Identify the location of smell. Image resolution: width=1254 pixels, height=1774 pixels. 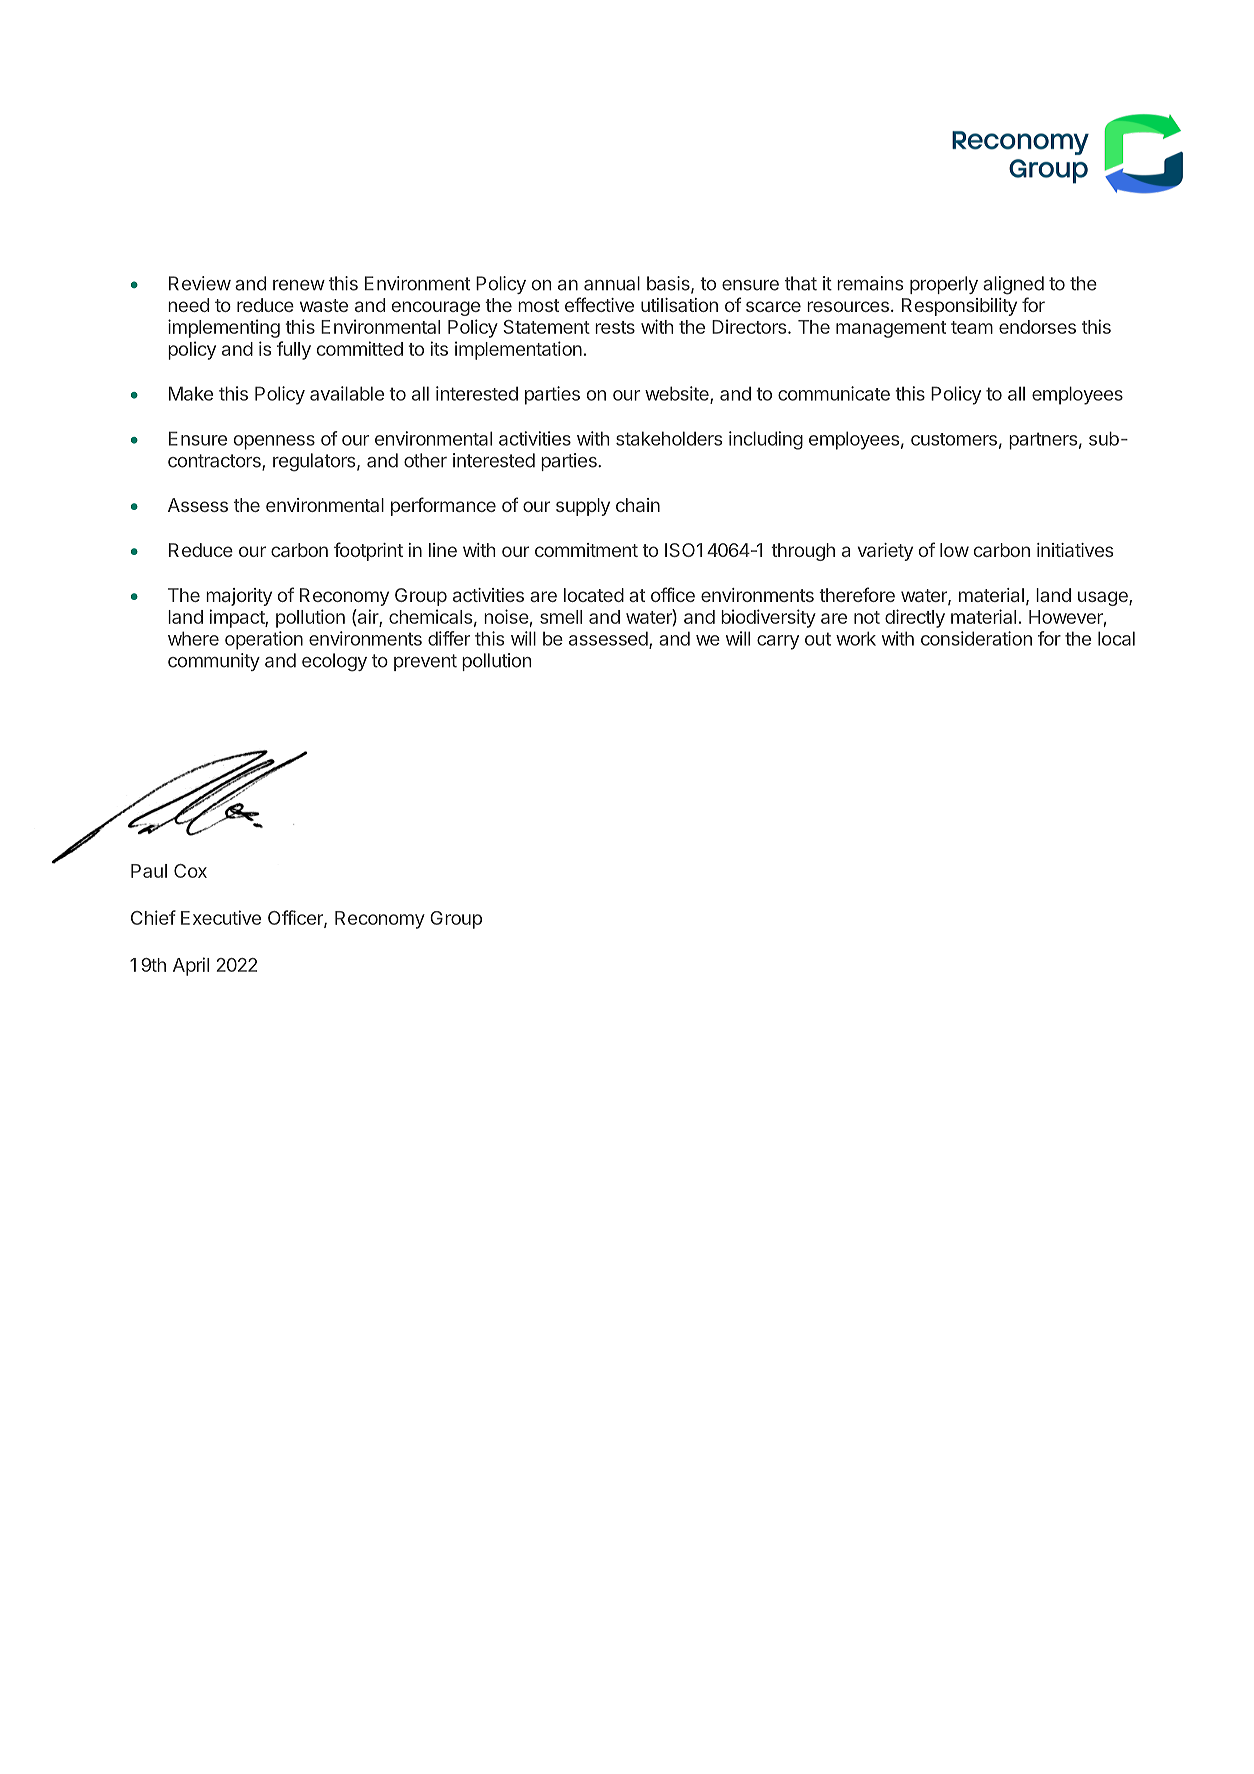
(561, 617).
